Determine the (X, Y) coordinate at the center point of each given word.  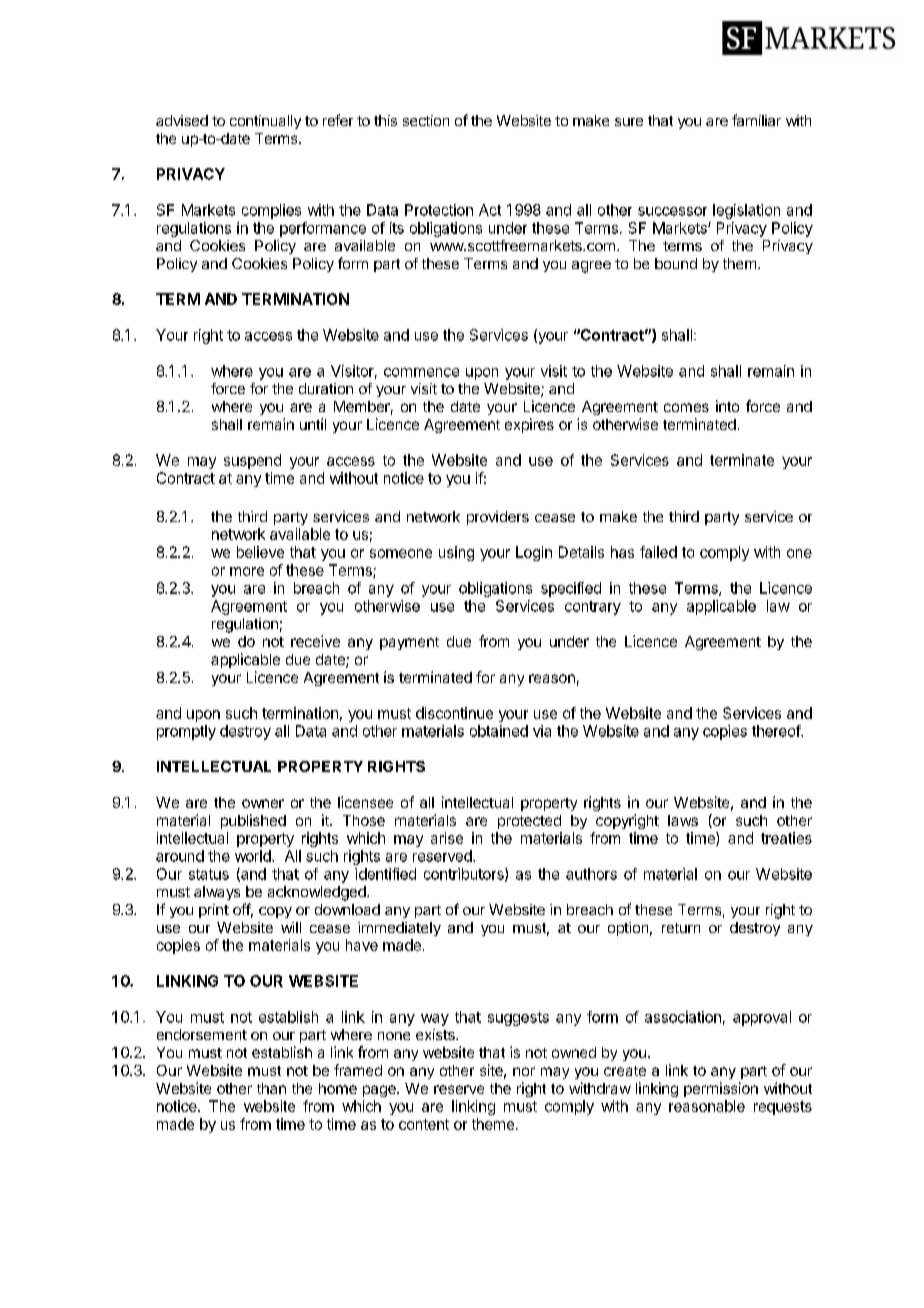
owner (263, 803)
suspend (252, 461)
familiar (756, 120)
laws (683, 820)
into (727, 406)
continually (265, 122)
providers (498, 518)
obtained (499, 731)
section (426, 120)
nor (524, 1071)
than (271, 1088)
